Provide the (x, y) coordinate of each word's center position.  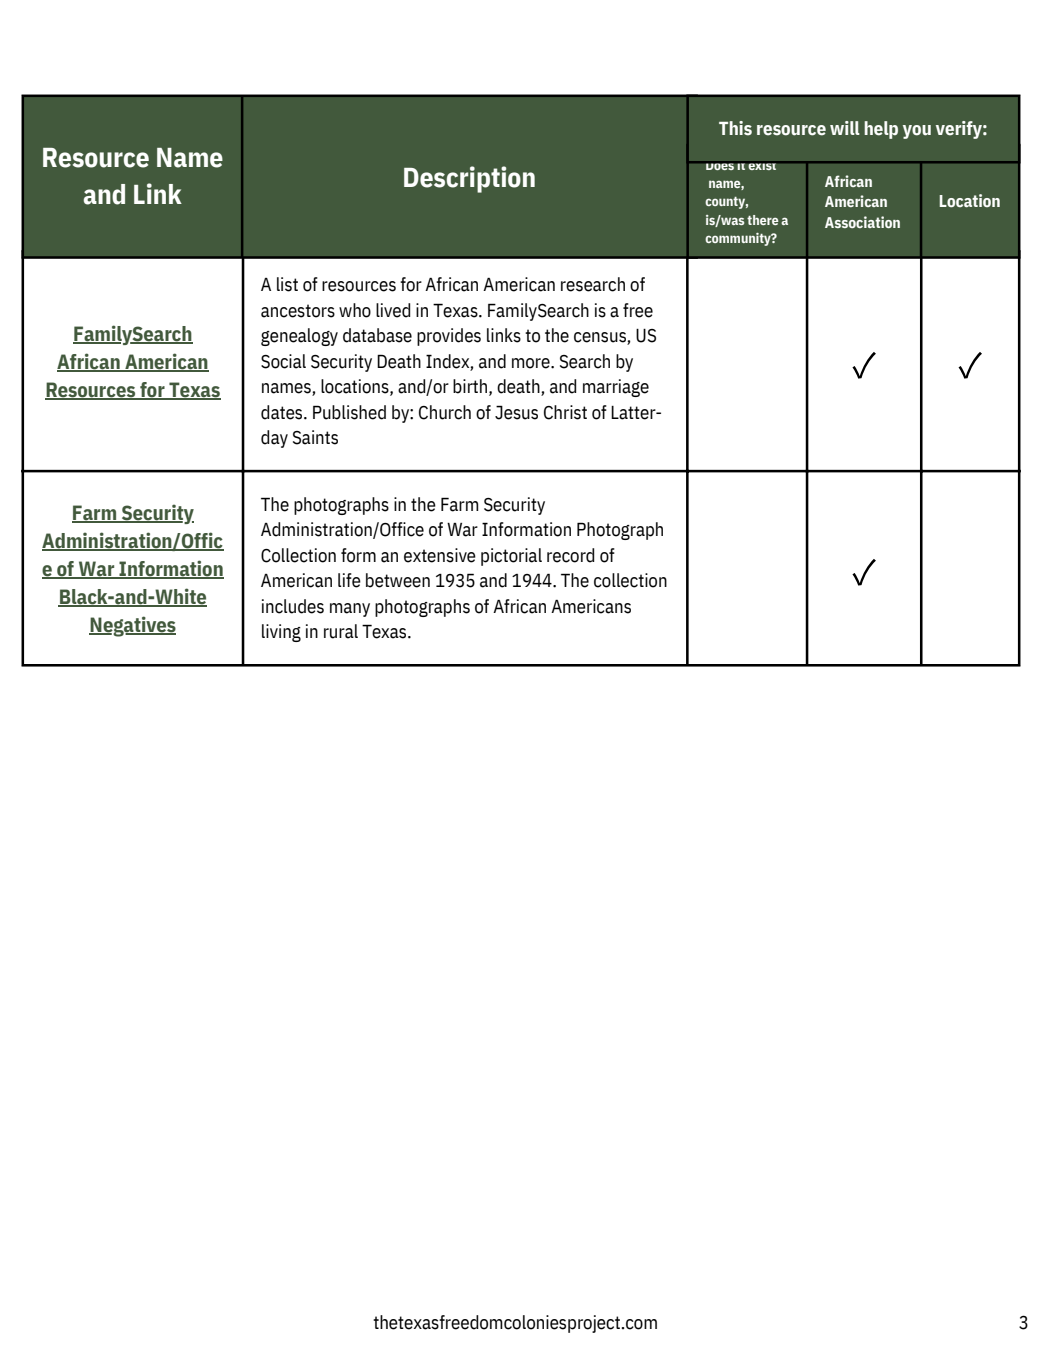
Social (283, 361)
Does (720, 165)
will (845, 128)
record (570, 555)
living (281, 633)
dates (283, 412)
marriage (616, 388)
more (532, 363)
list (287, 284)
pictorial (511, 557)
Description (469, 179)
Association (862, 222)
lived (393, 310)
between (398, 580)
